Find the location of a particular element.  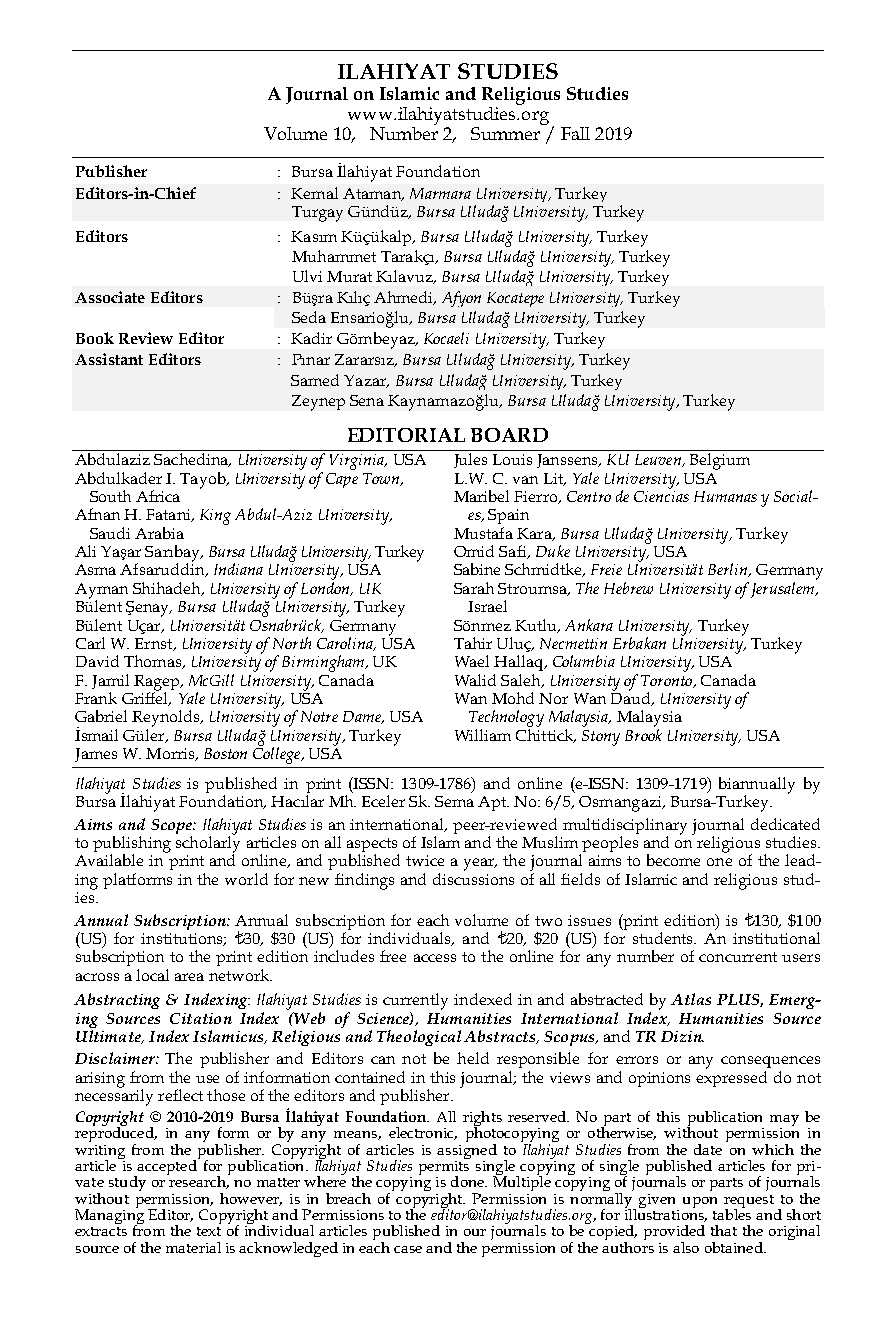

done is located at coordinates (469, 1181).
